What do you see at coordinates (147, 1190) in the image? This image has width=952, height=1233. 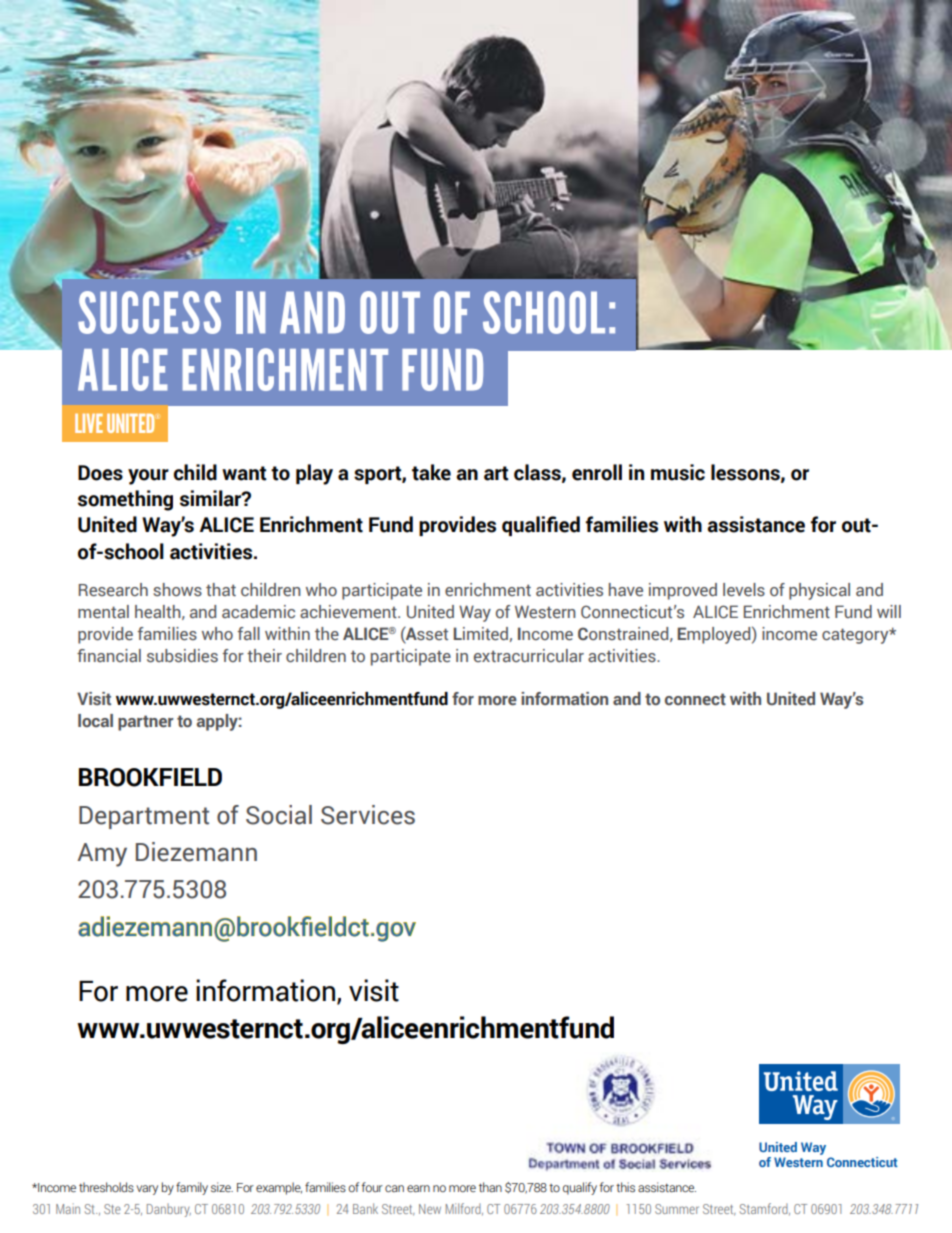 I see `vary` at bounding box center [147, 1190].
